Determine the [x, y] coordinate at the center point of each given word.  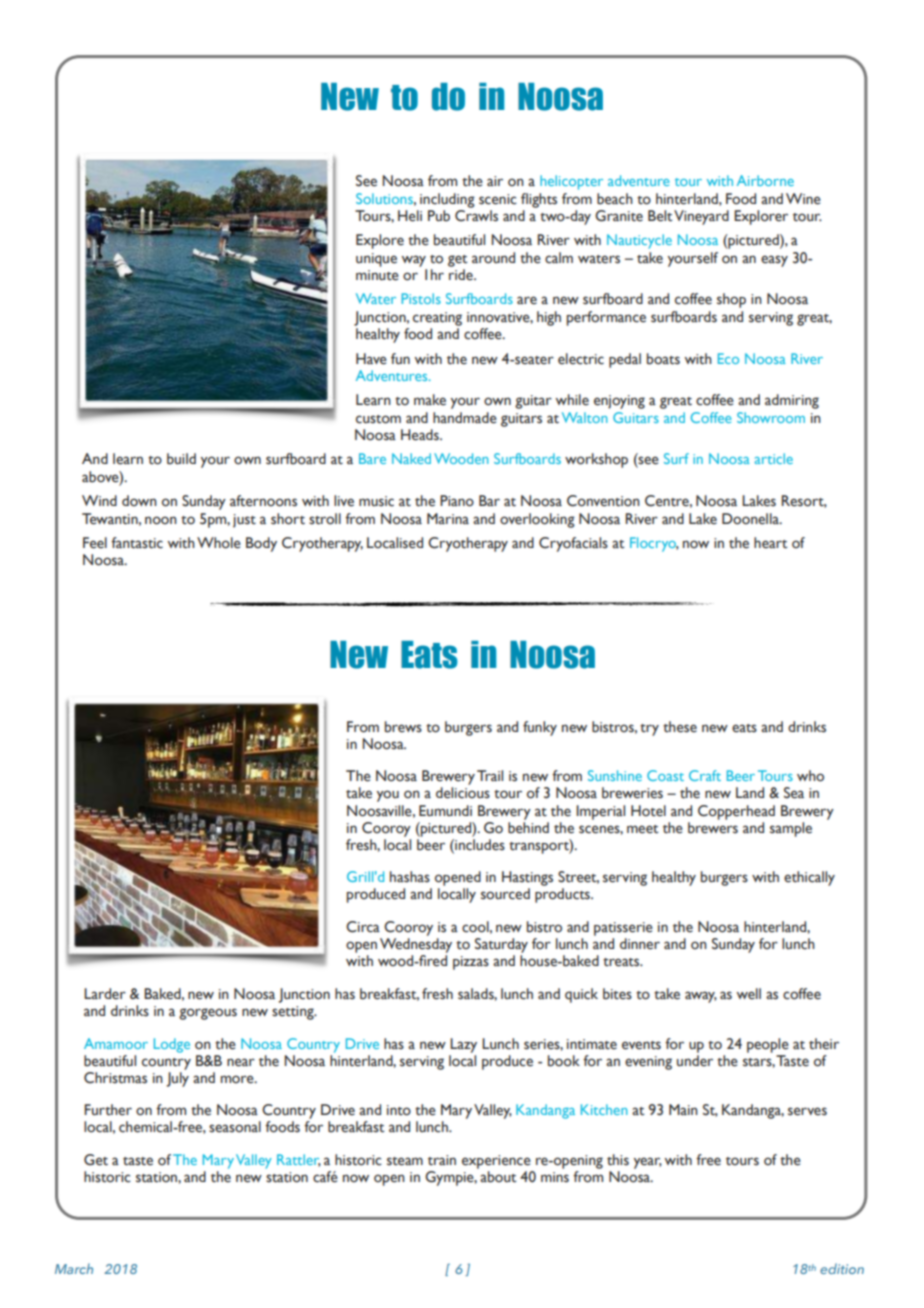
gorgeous [208, 1014]
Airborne [765, 180]
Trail [490, 775]
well [749, 994]
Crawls [476, 214]
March [74, 1268]
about [498, 1177]
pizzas [471, 963]
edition [842, 1268]
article [774, 458]
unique [376, 260]
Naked [411, 458]
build [181, 459]
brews [403, 727]
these [680, 727]
